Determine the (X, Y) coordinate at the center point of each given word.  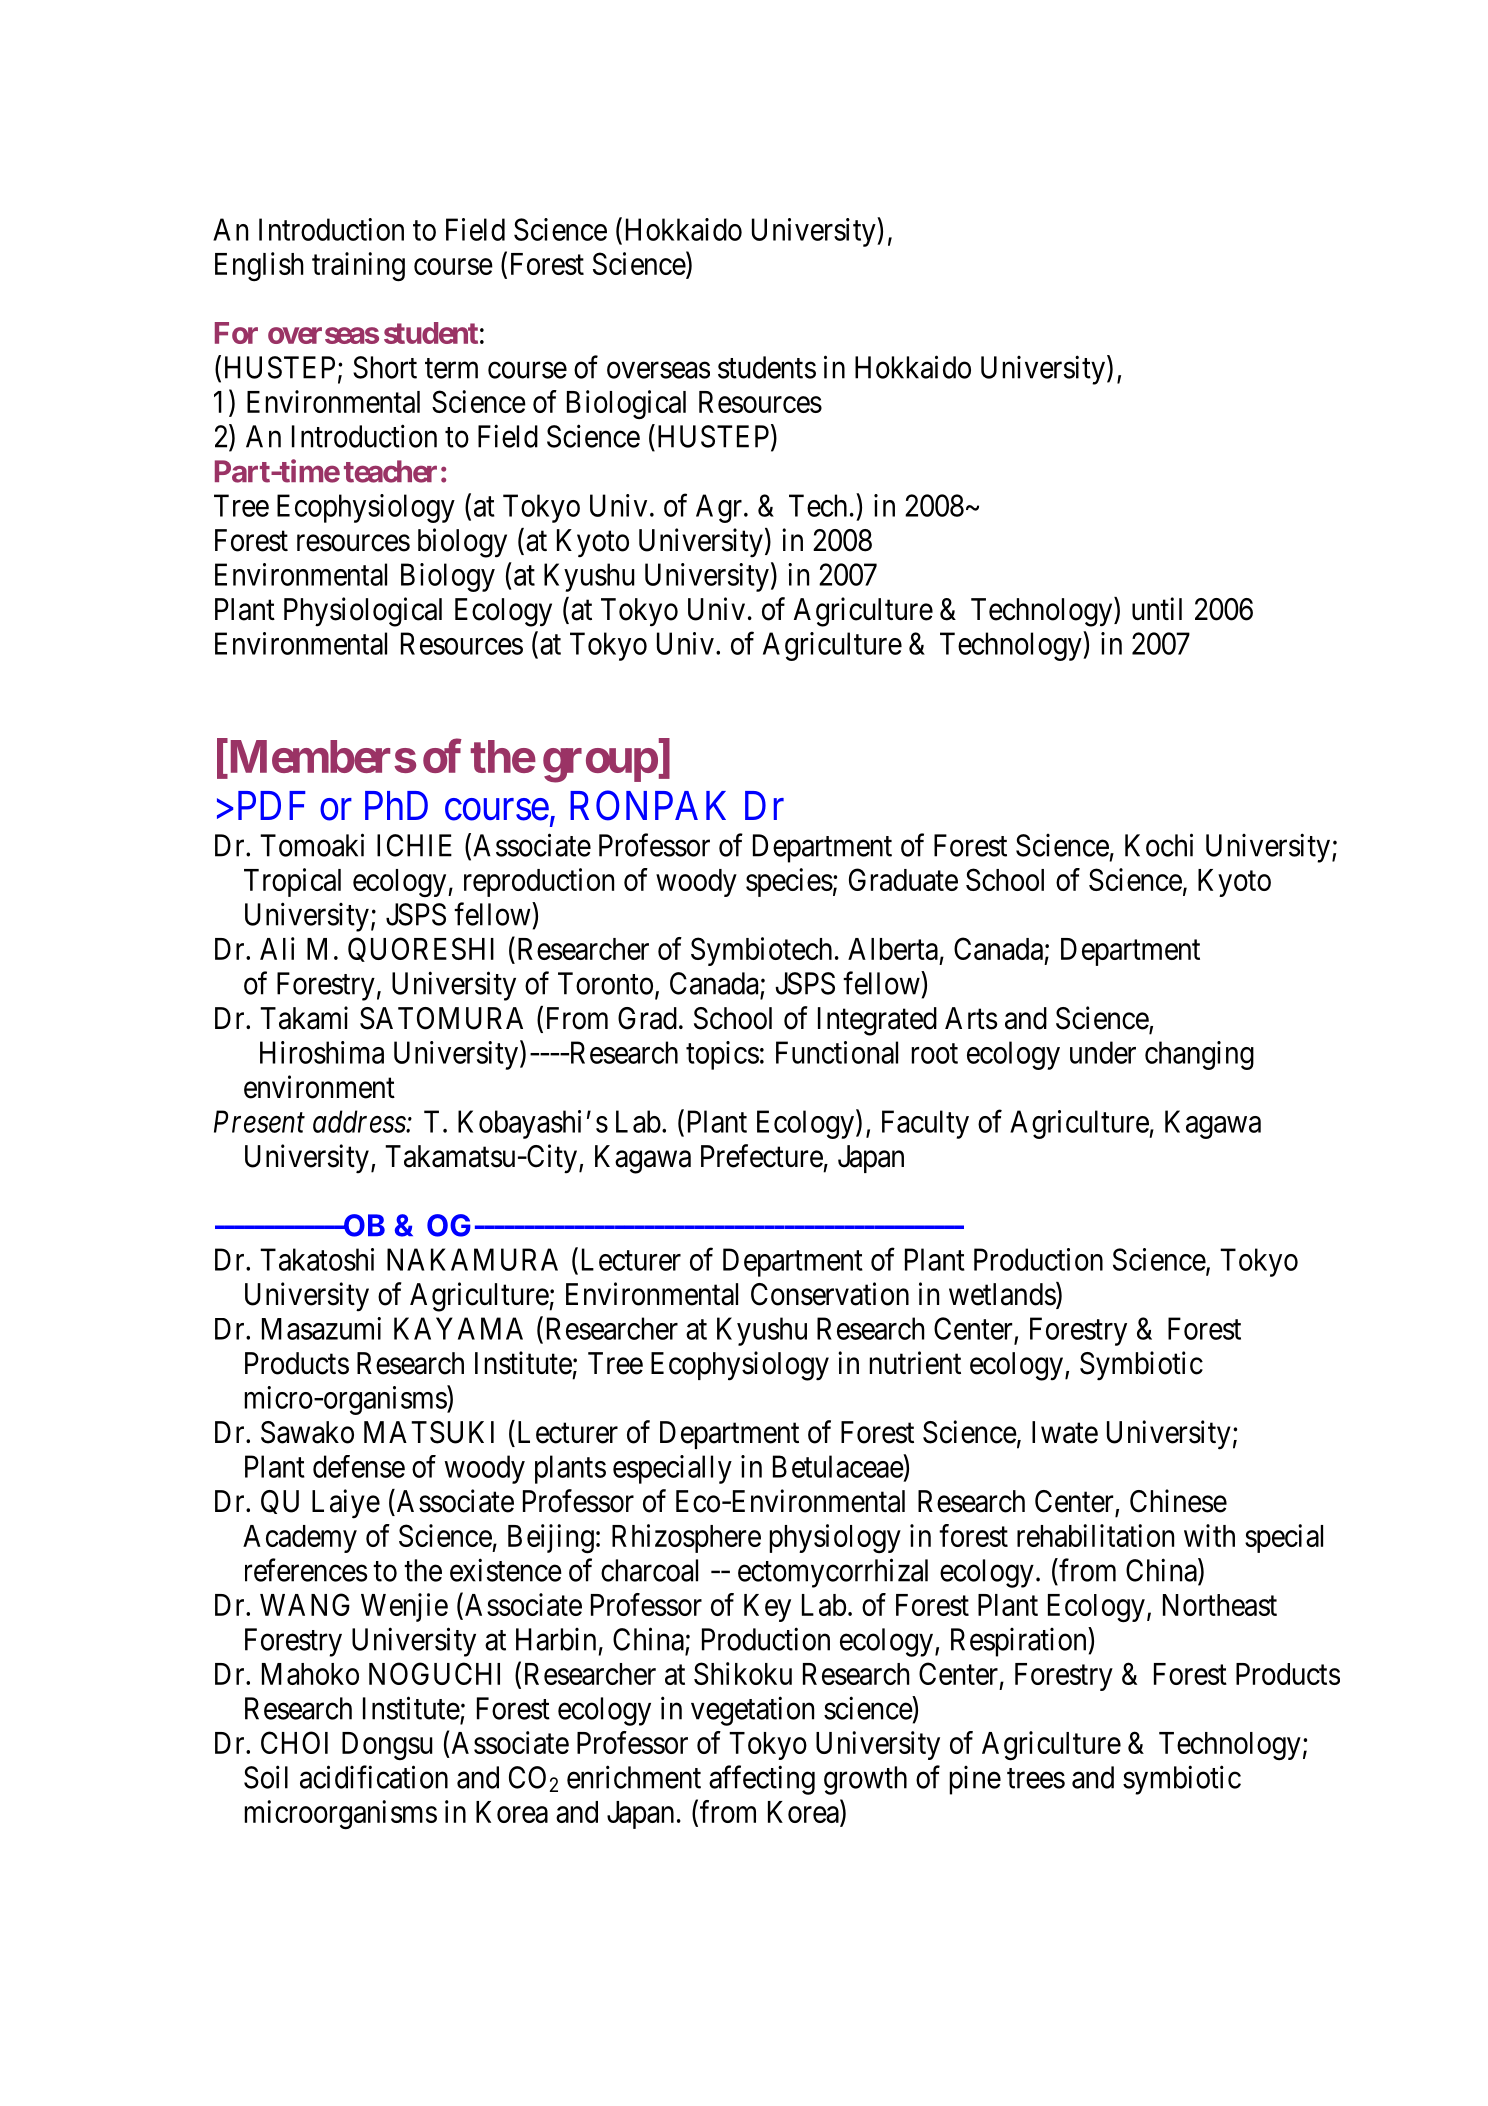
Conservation (830, 1294)
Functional (837, 1052)
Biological (626, 404)
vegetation (752, 1711)
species (789, 882)
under (1103, 1052)
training (358, 267)
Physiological (363, 612)
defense (359, 1466)
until (1157, 608)
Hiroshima (322, 1052)
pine (975, 1780)
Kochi (1159, 845)
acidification (374, 1777)
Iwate (1065, 1432)
